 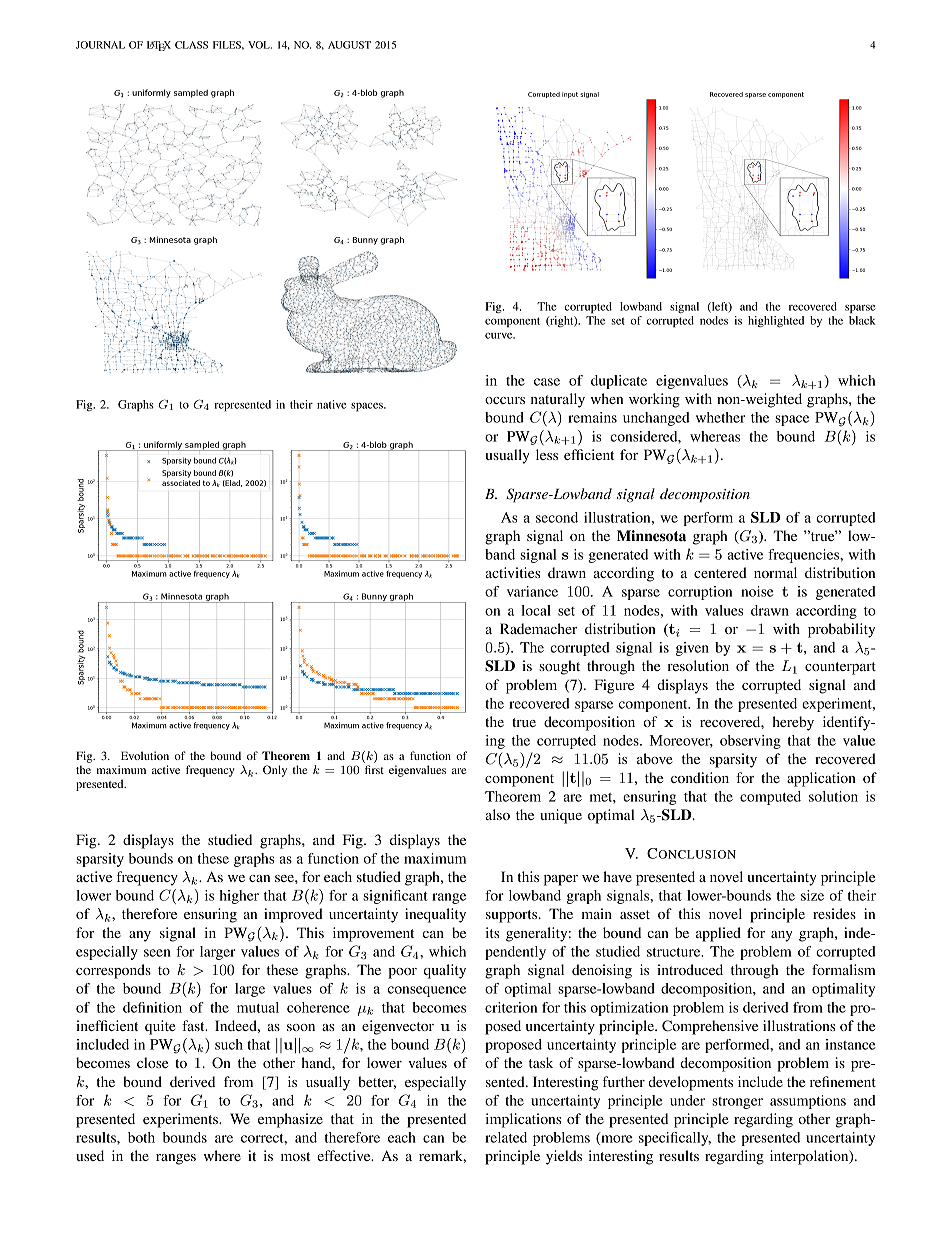 What do you see at coordinates (331, 404) in the screenshot?
I see `native` at bounding box center [331, 404].
